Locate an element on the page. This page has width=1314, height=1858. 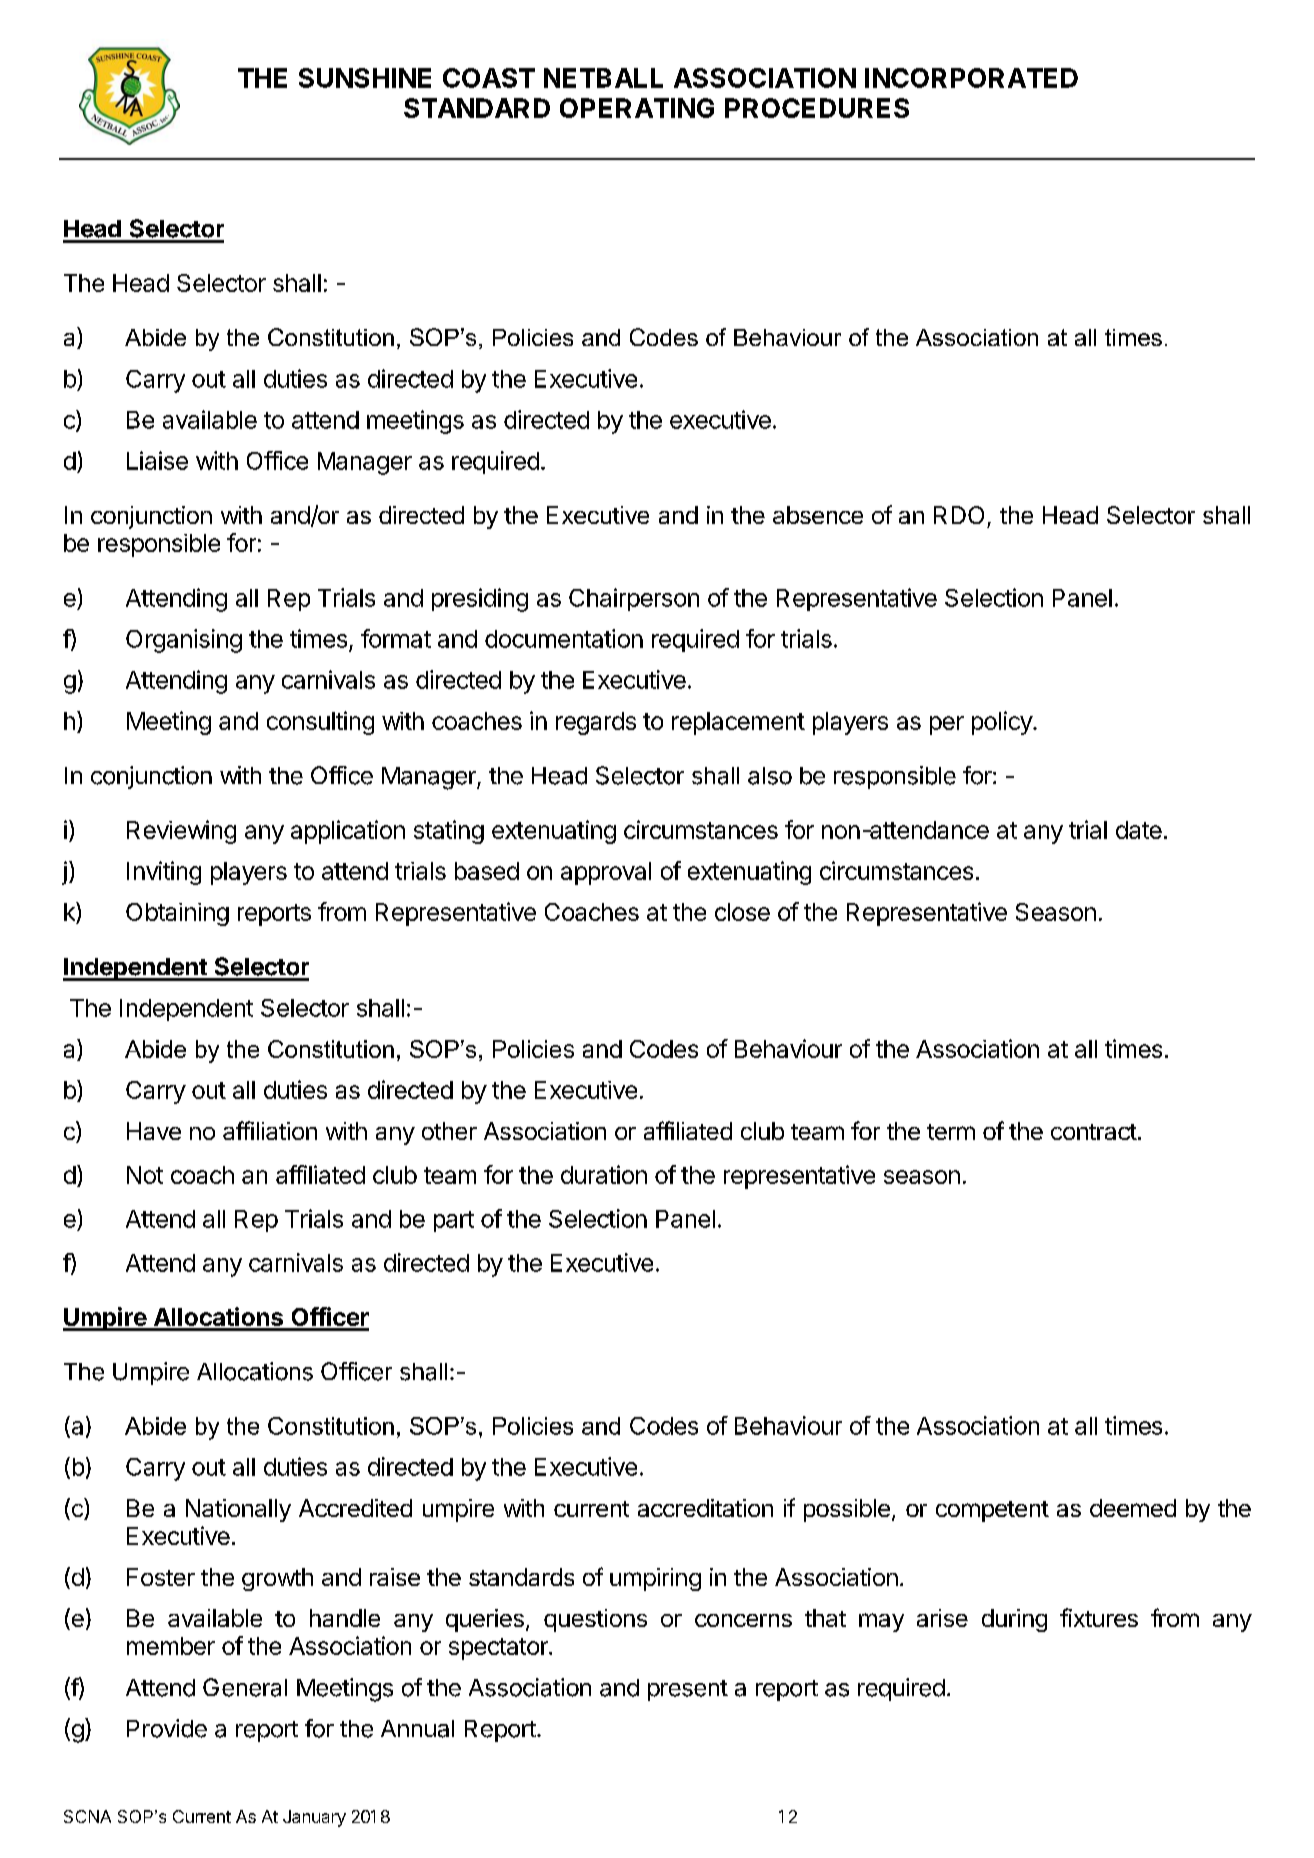
RDO is located at coordinates (959, 515).
